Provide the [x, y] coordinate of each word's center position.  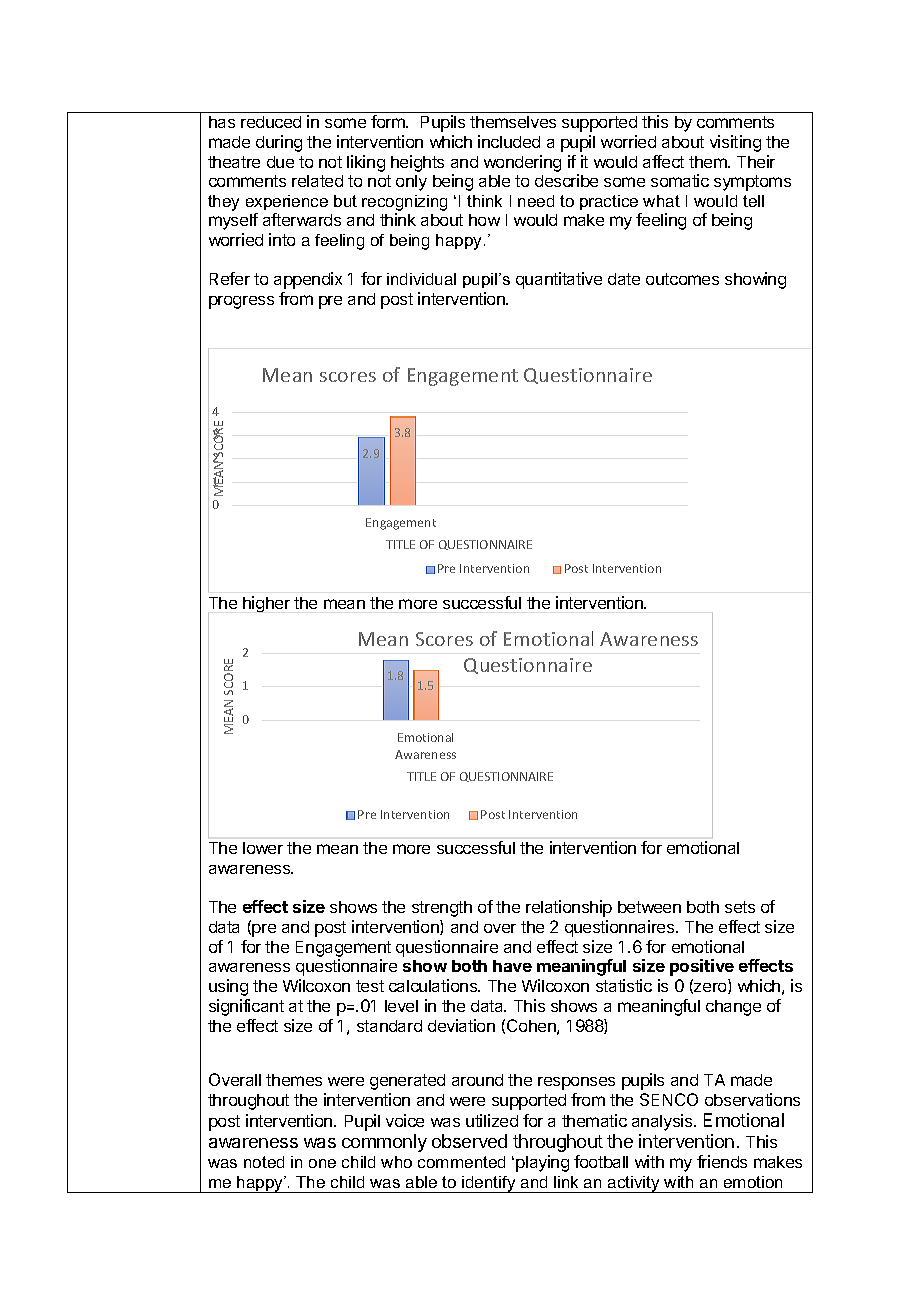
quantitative [559, 280]
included [509, 141]
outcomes [682, 279]
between [649, 907]
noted [264, 1162]
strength [442, 909]
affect [663, 161]
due [280, 162]
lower [263, 848]
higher [266, 604]
